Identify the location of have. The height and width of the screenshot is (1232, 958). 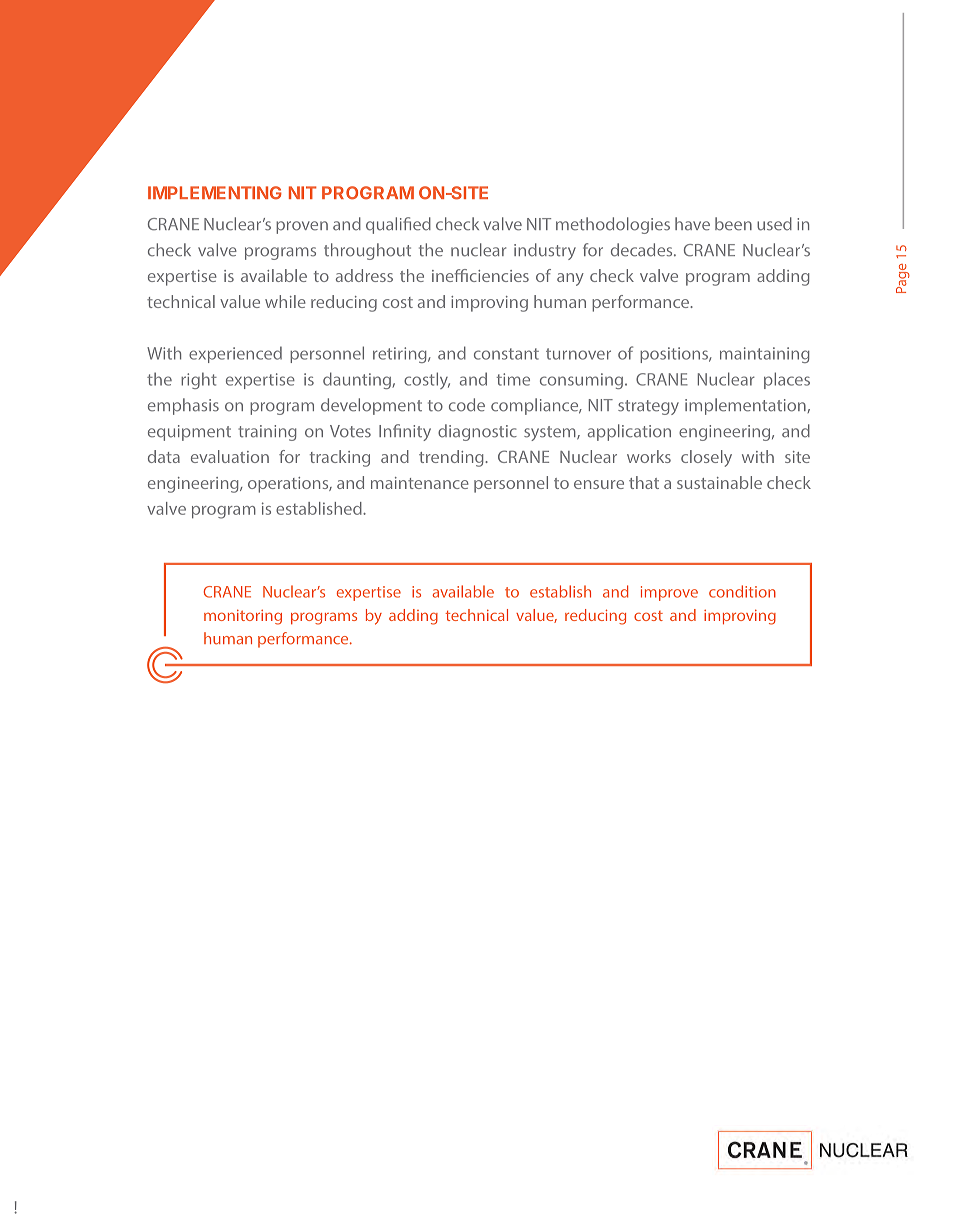
(692, 224).
